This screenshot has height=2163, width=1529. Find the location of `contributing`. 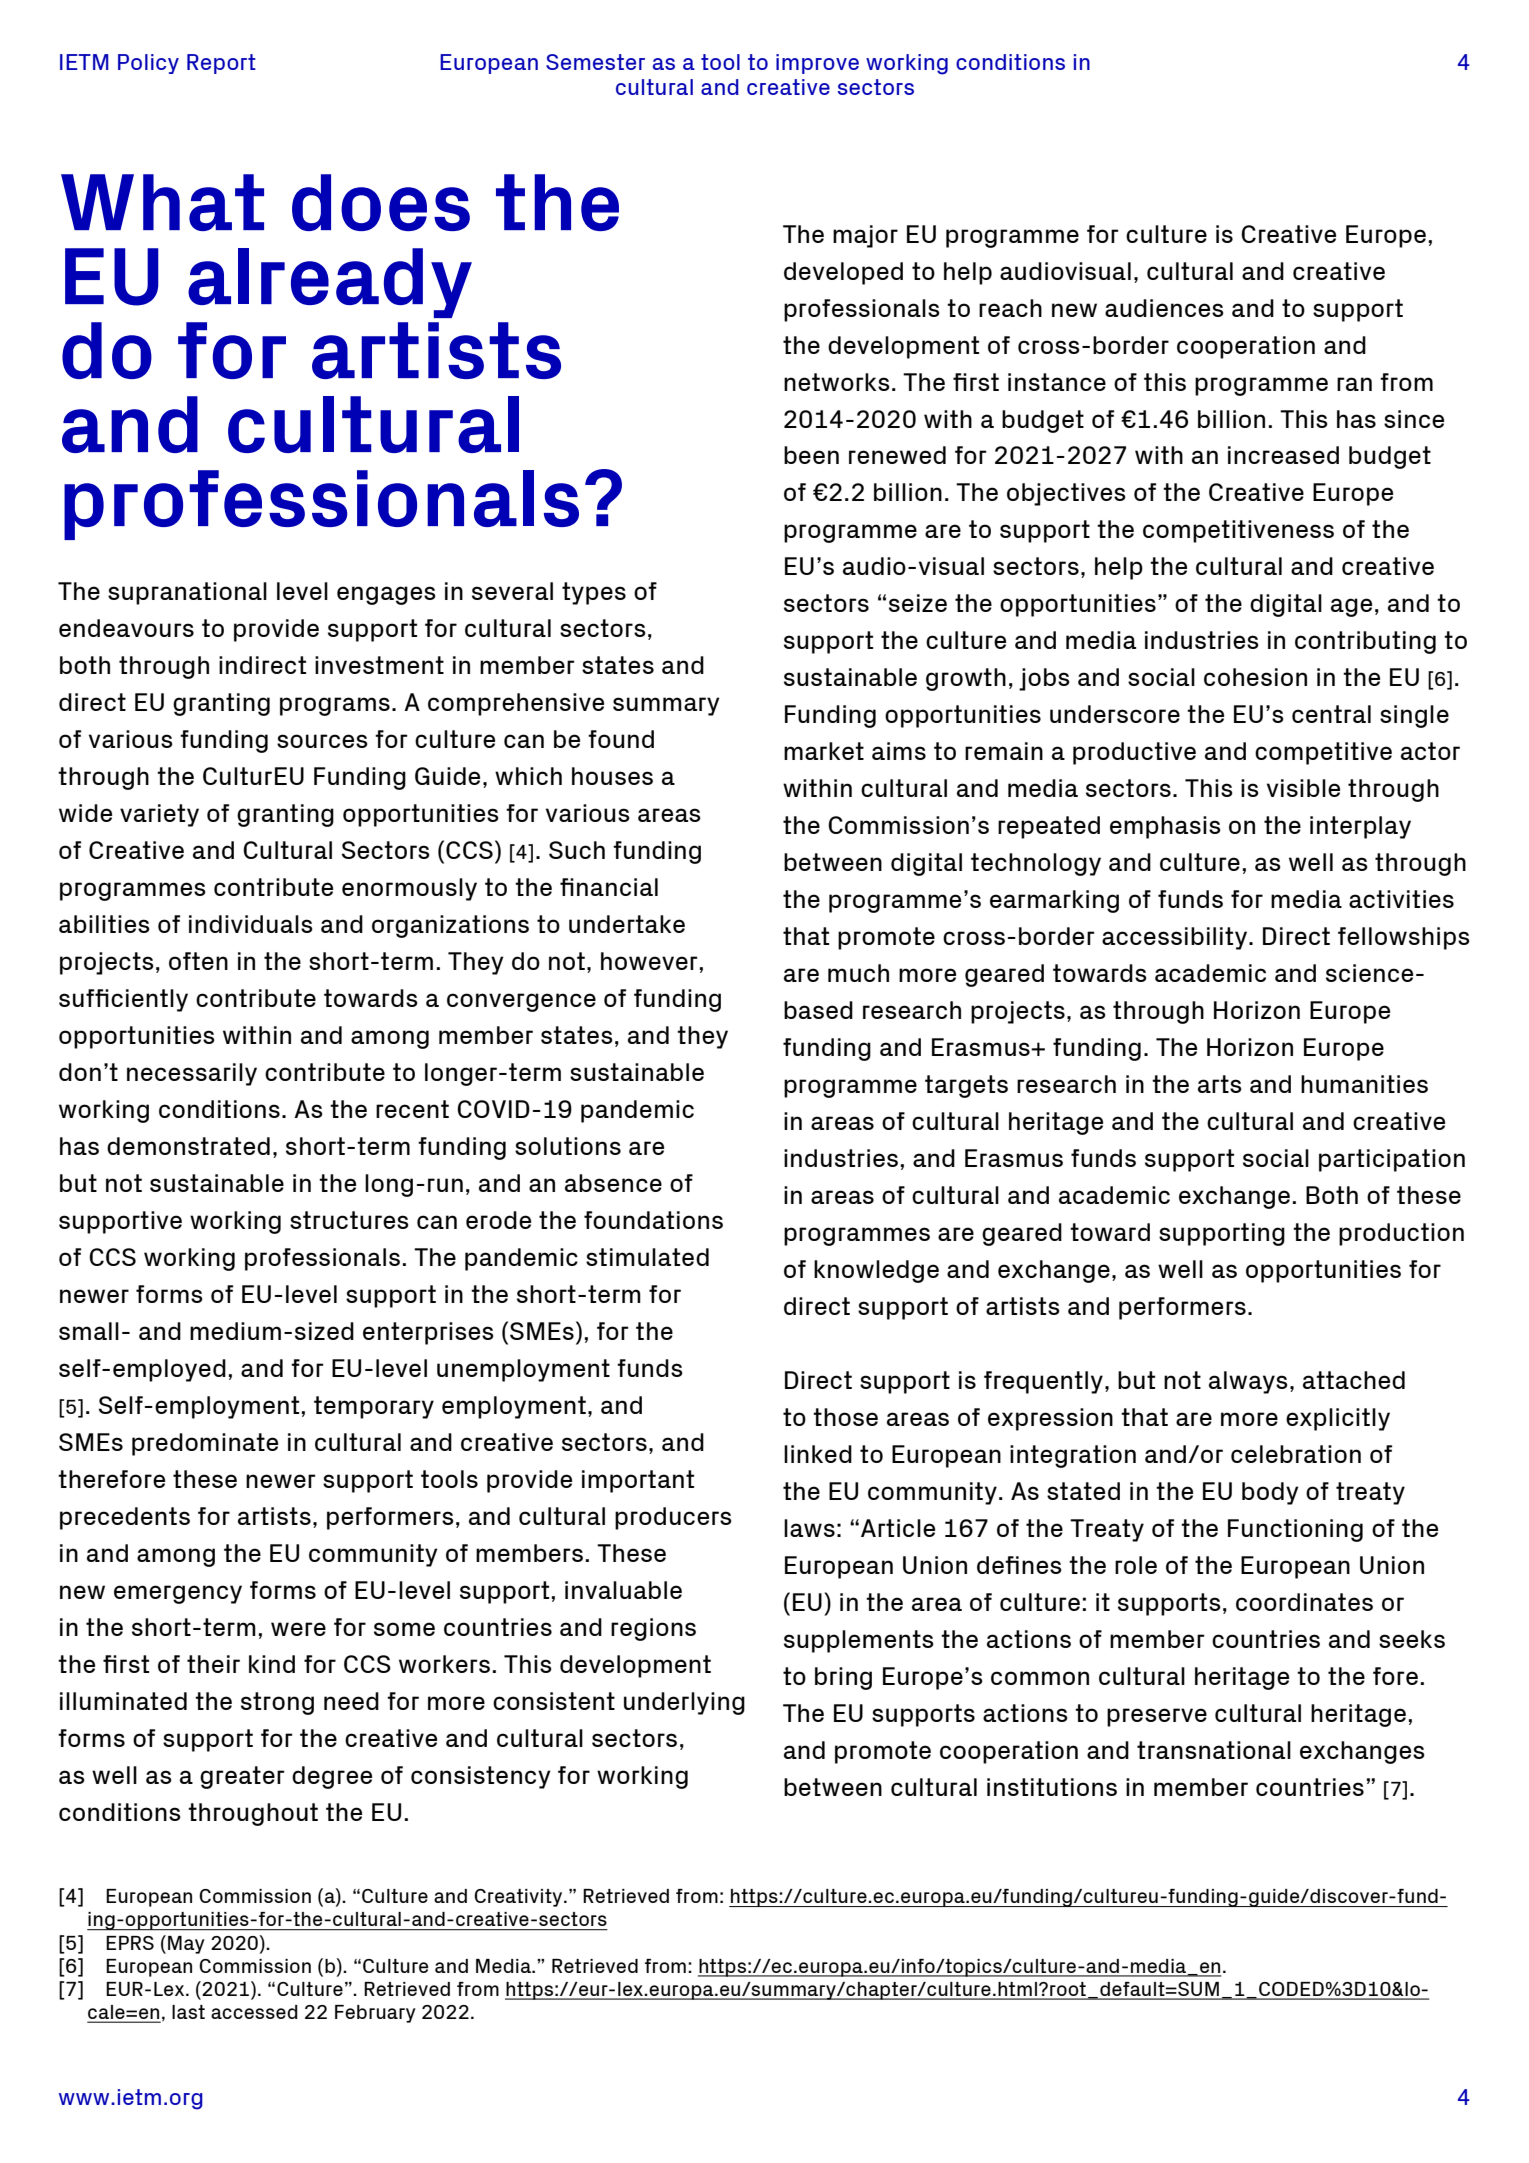

contributing is located at coordinates (1365, 642).
